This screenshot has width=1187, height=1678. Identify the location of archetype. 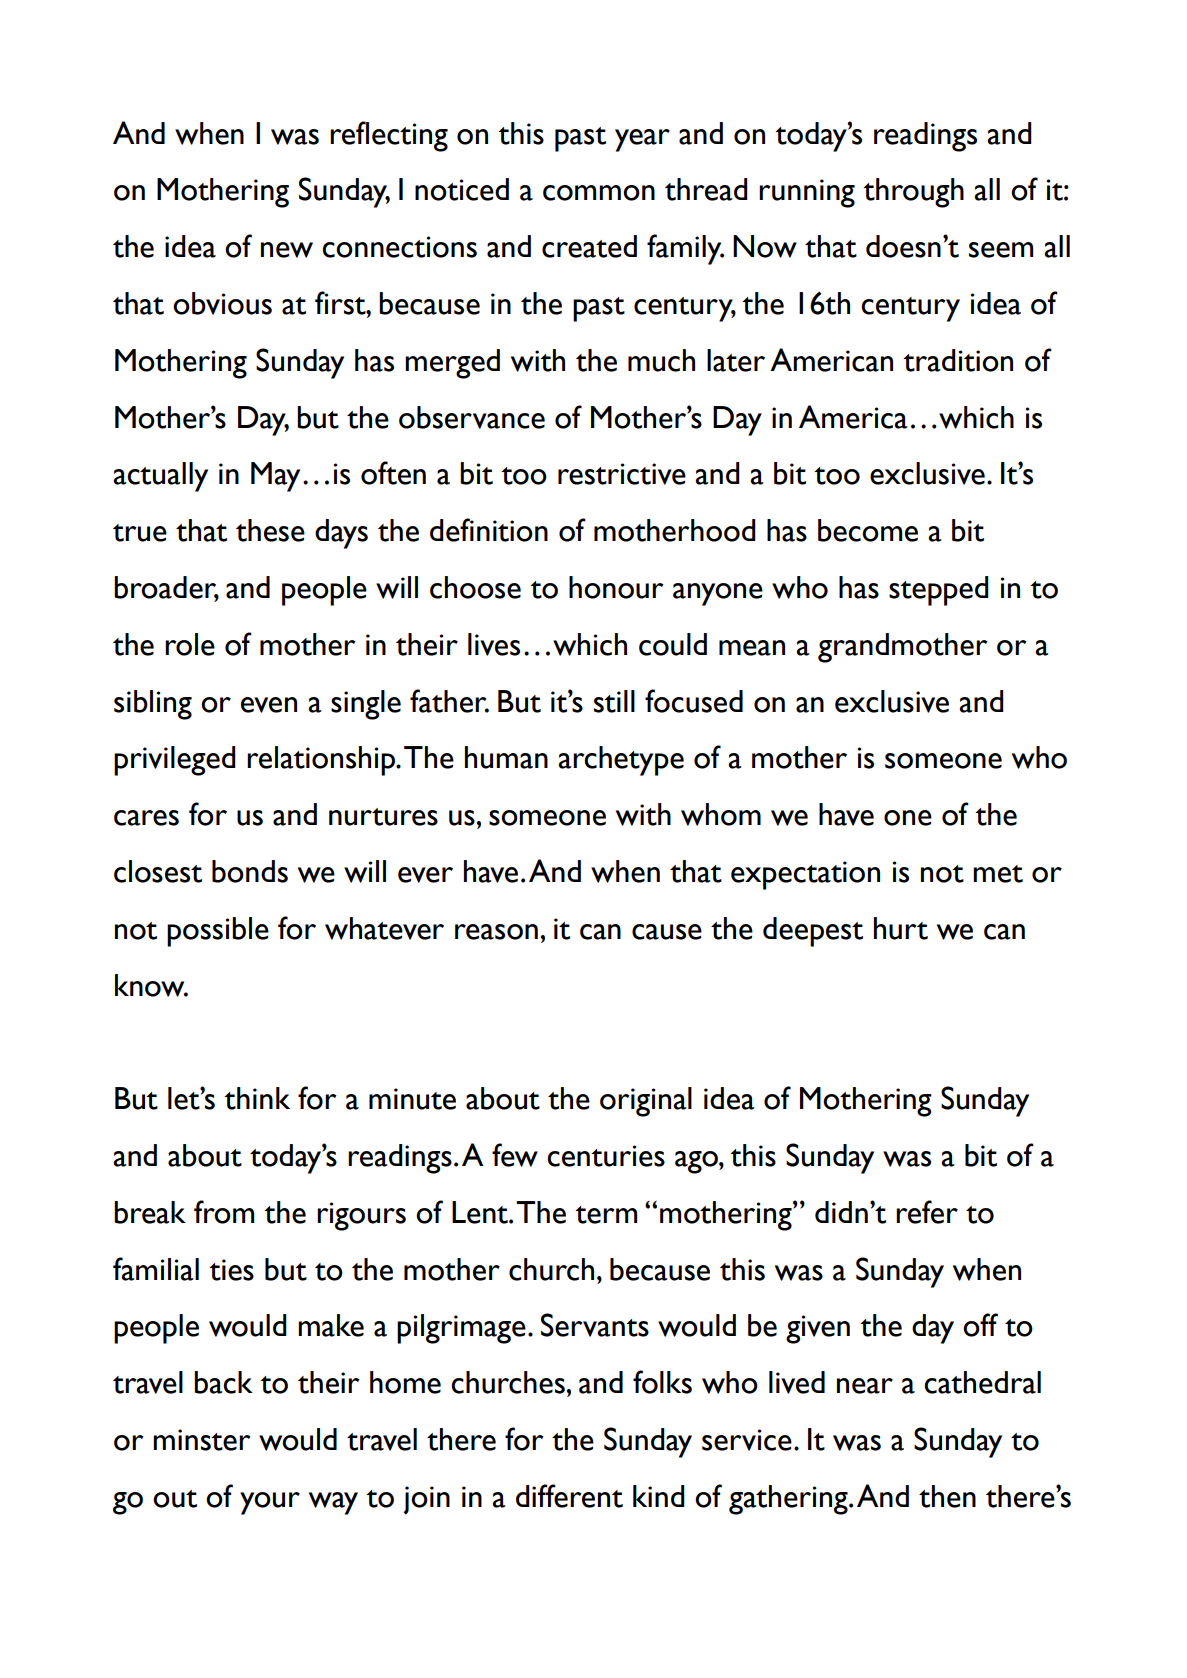
(621, 761).
